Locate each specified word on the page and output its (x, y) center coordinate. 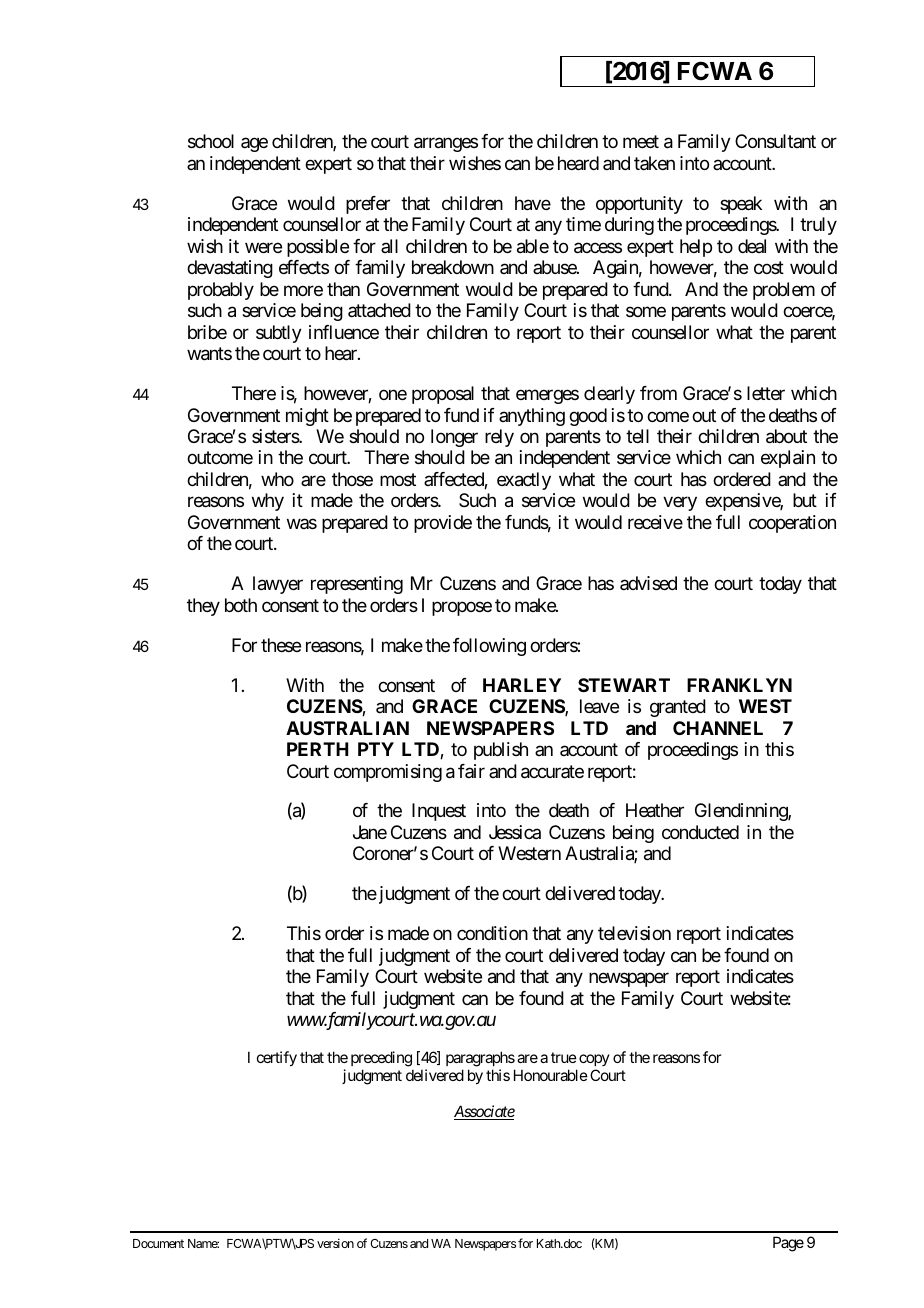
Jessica (515, 832)
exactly (524, 481)
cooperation (792, 524)
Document (158, 1243)
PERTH (317, 749)
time (583, 224)
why (268, 502)
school (211, 141)
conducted (700, 832)
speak (741, 205)
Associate (484, 1112)
